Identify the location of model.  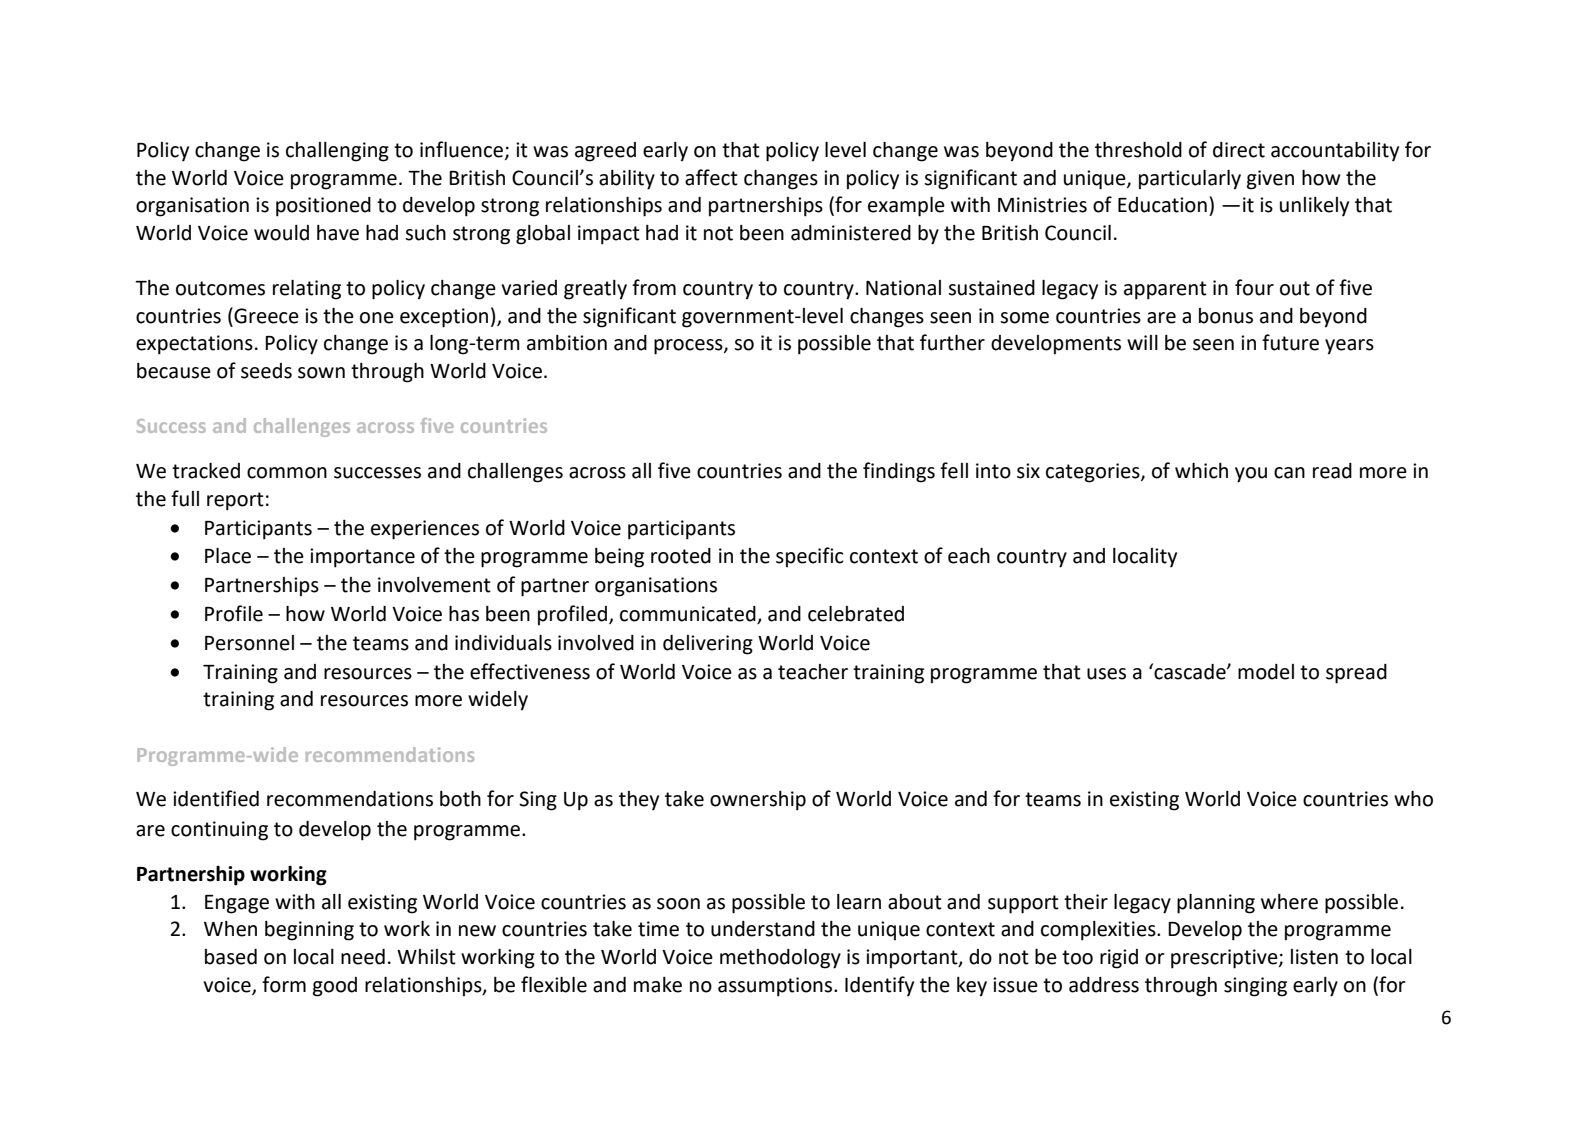
(1266, 672).
